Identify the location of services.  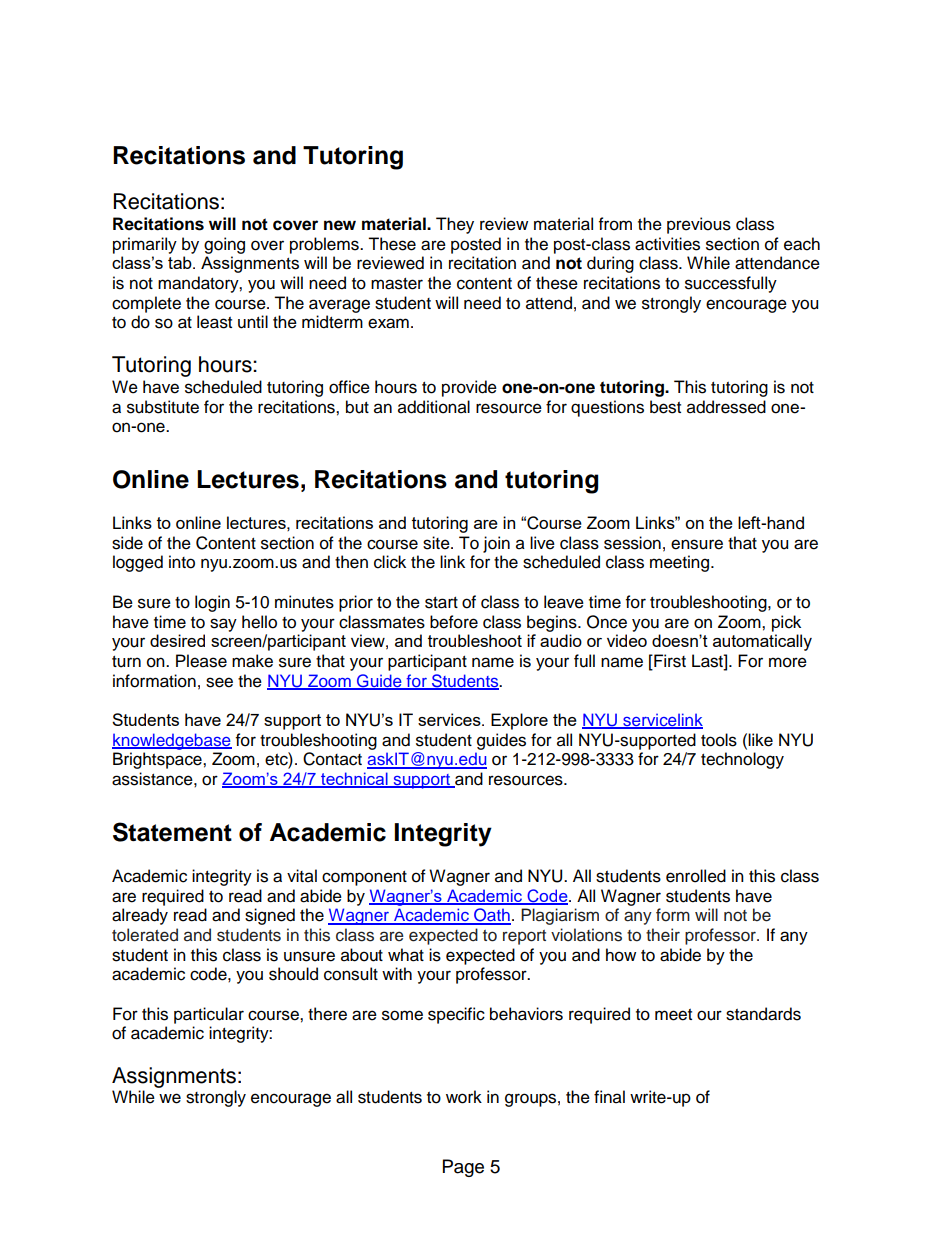
(450, 719).
